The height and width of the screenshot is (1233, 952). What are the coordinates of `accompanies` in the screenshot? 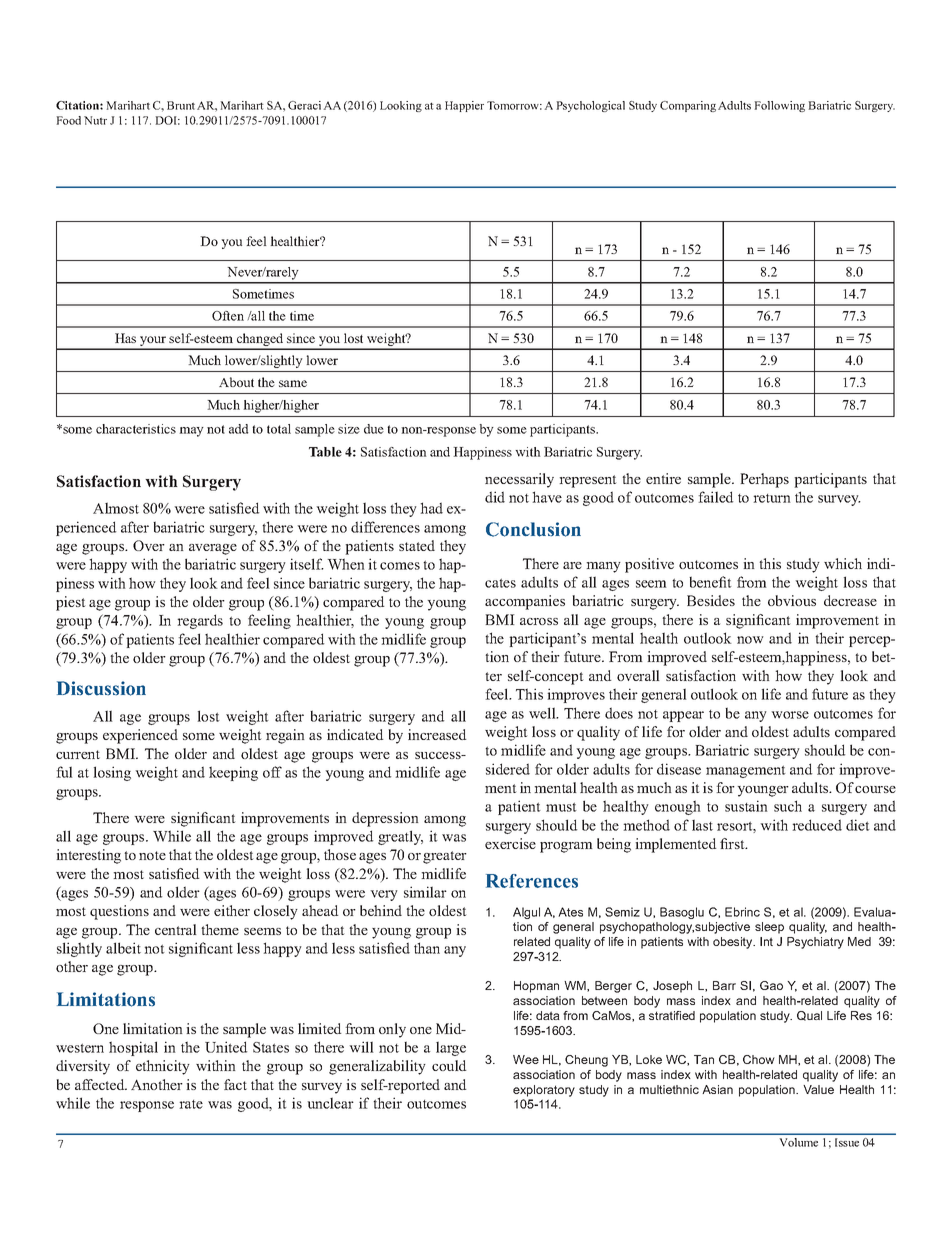 It's located at (525, 602).
